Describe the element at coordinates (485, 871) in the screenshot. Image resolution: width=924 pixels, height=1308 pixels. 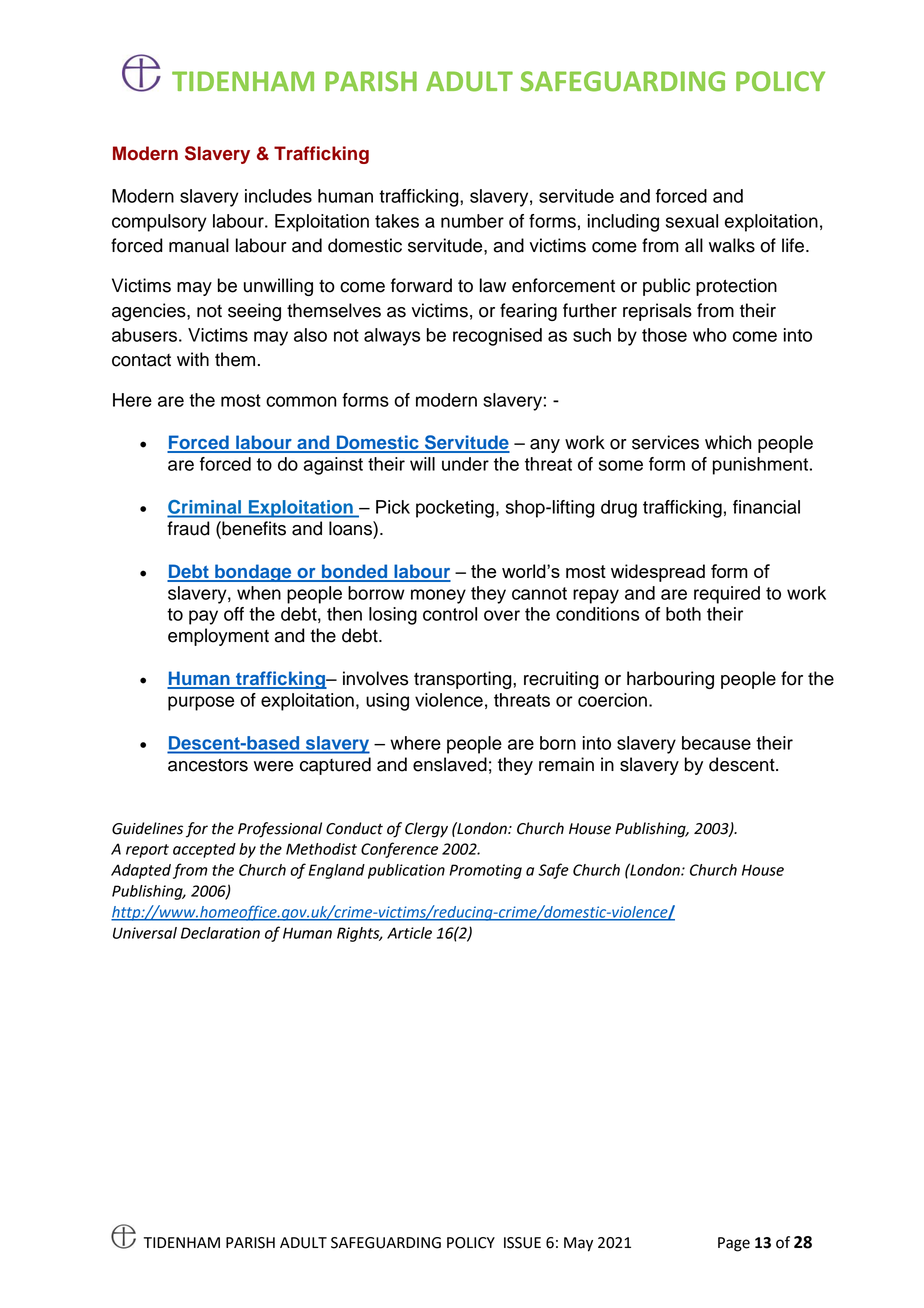
I see `Promoting` at that location.
